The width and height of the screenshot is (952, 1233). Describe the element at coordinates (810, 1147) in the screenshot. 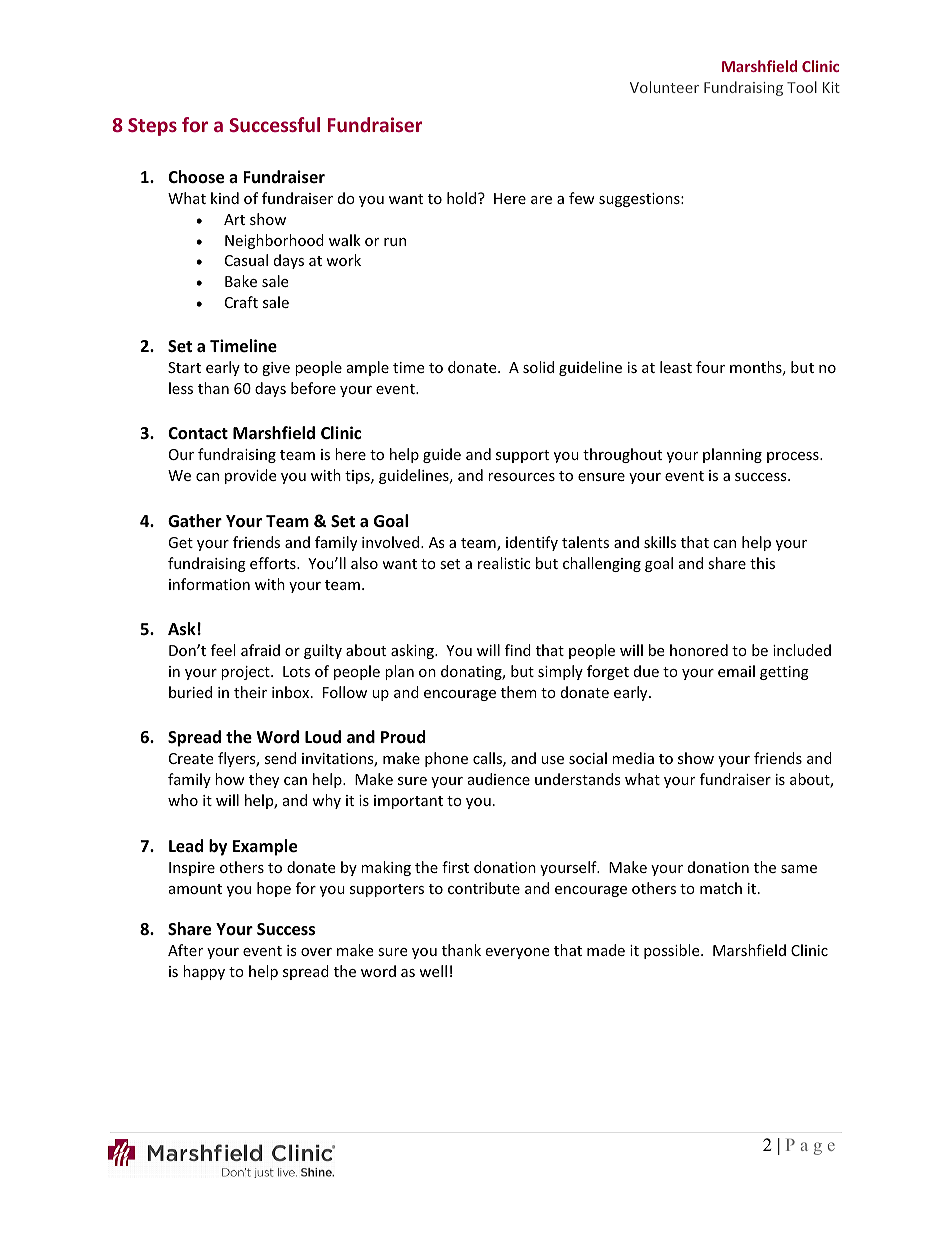

I see `Page` at that location.
